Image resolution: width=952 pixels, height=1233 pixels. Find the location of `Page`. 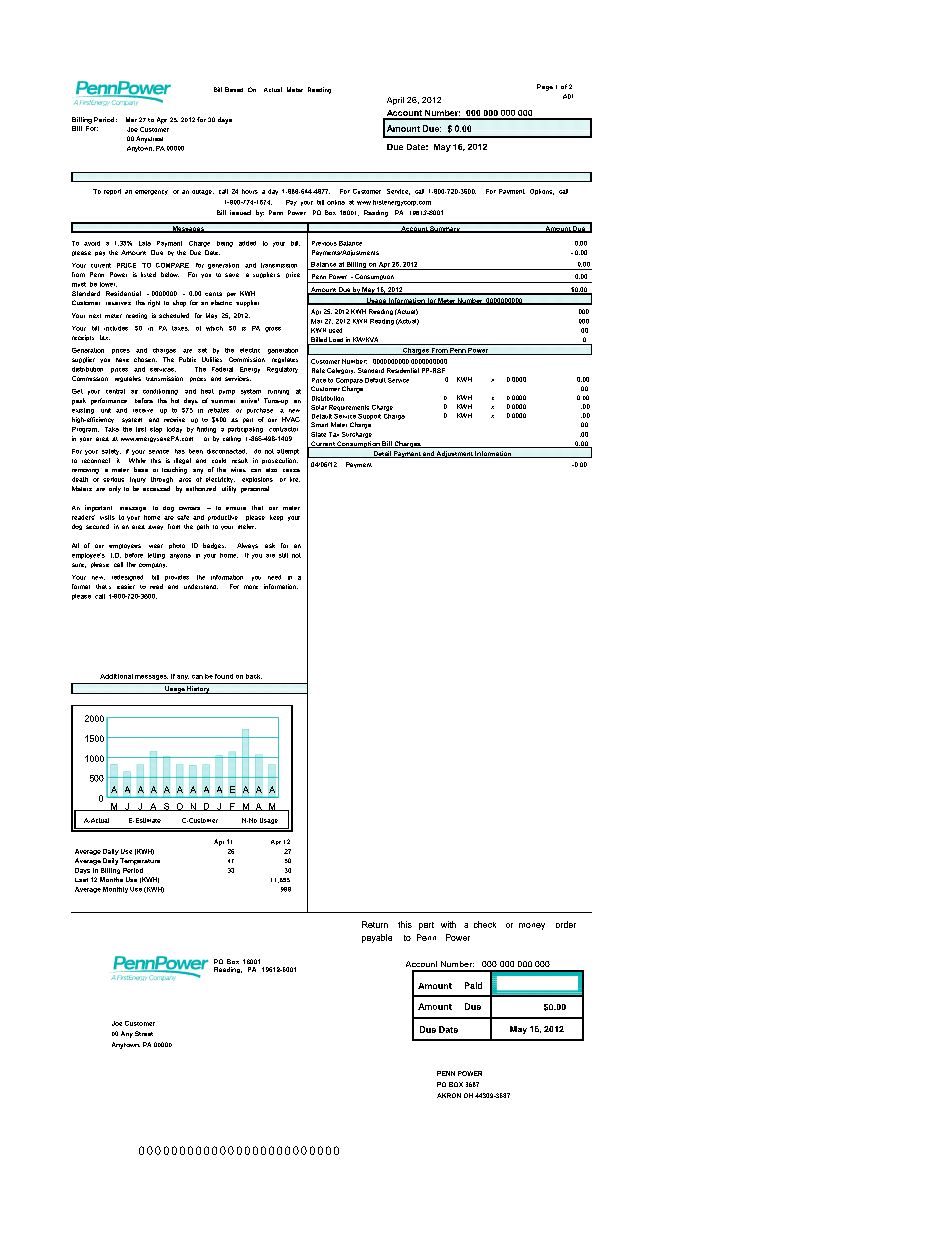

Page is located at coordinates (545, 87).
